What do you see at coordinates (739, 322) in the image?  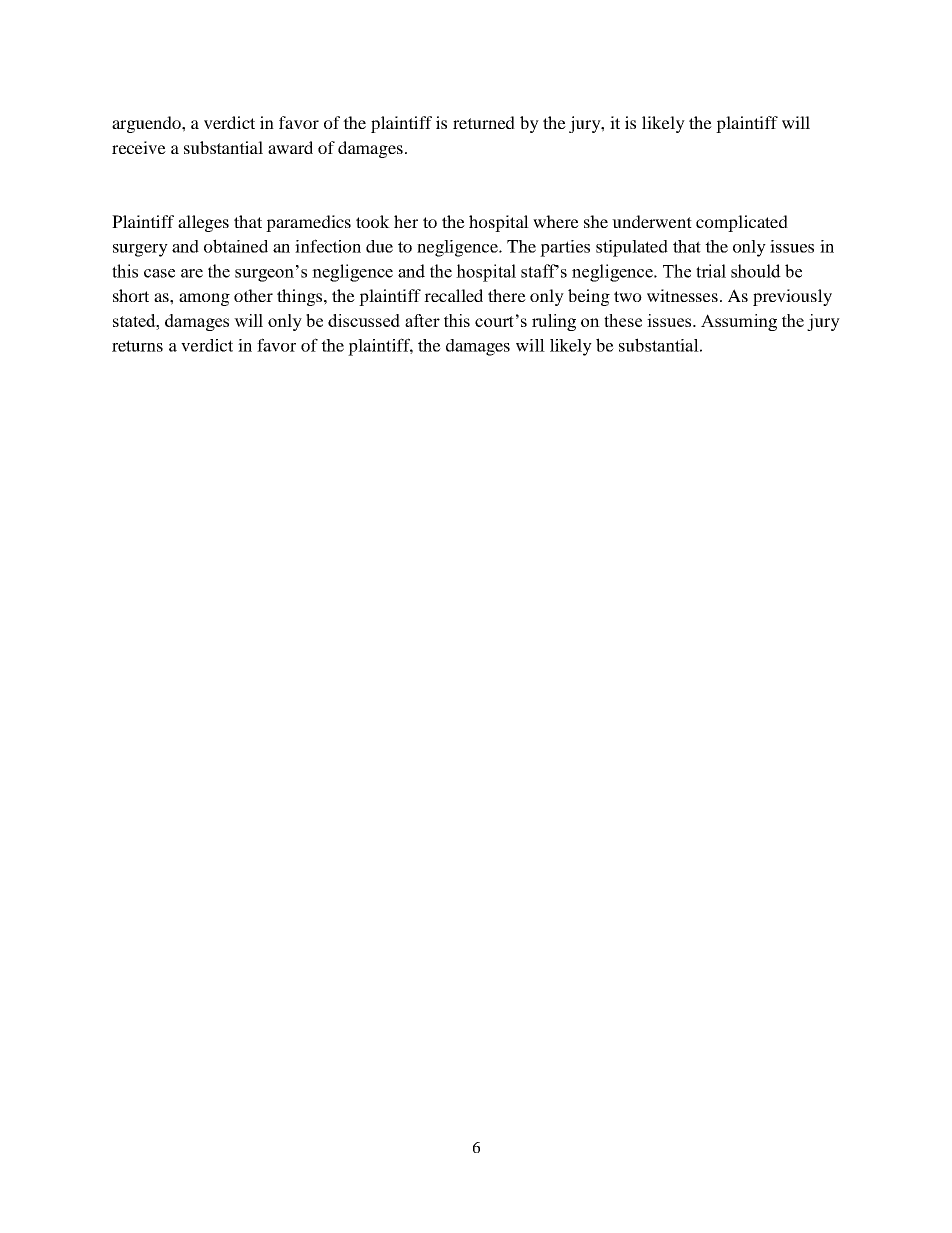 I see `Assuming` at bounding box center [739, 322].
